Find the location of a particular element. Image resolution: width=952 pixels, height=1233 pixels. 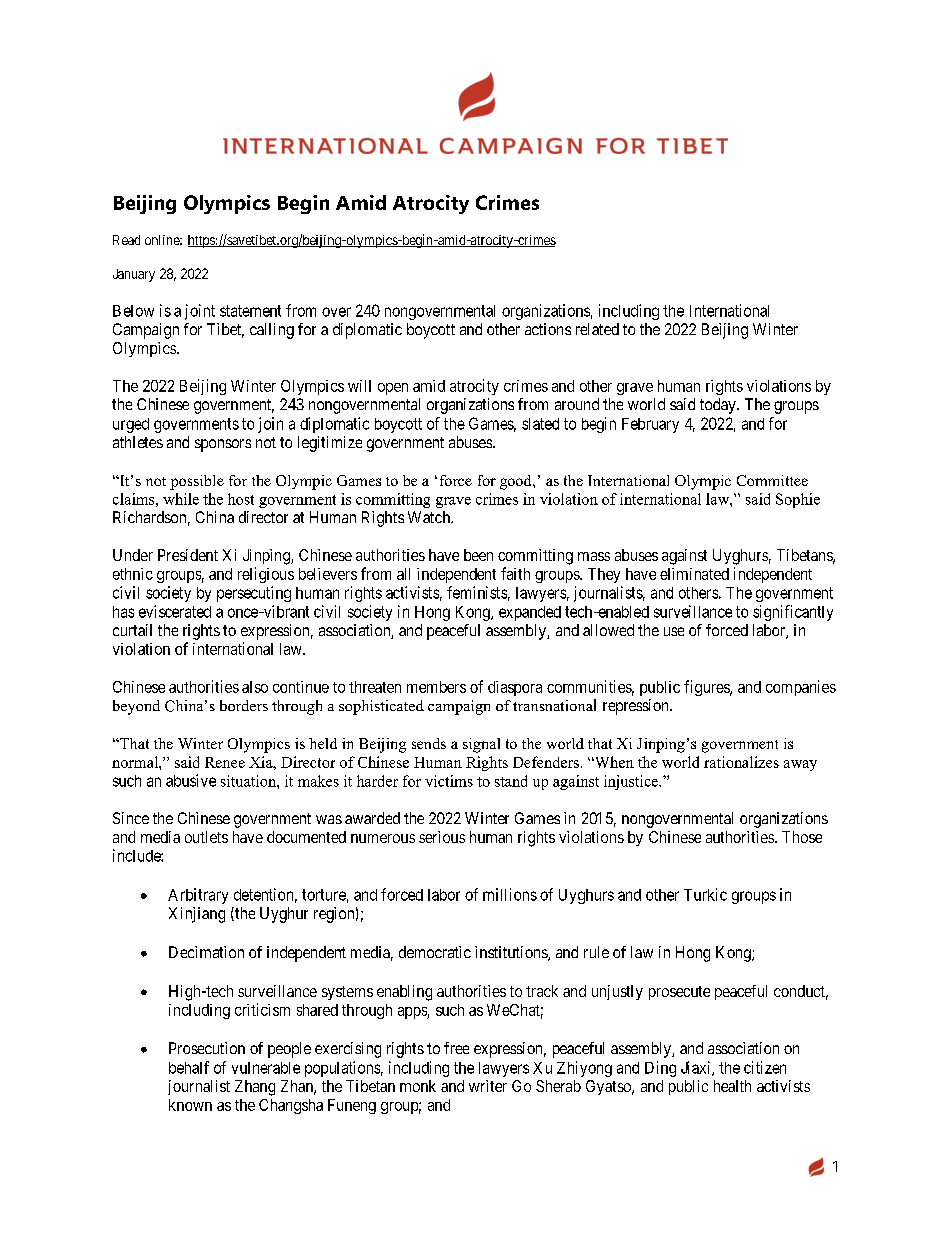

also is located at coordinates (255, 687).
